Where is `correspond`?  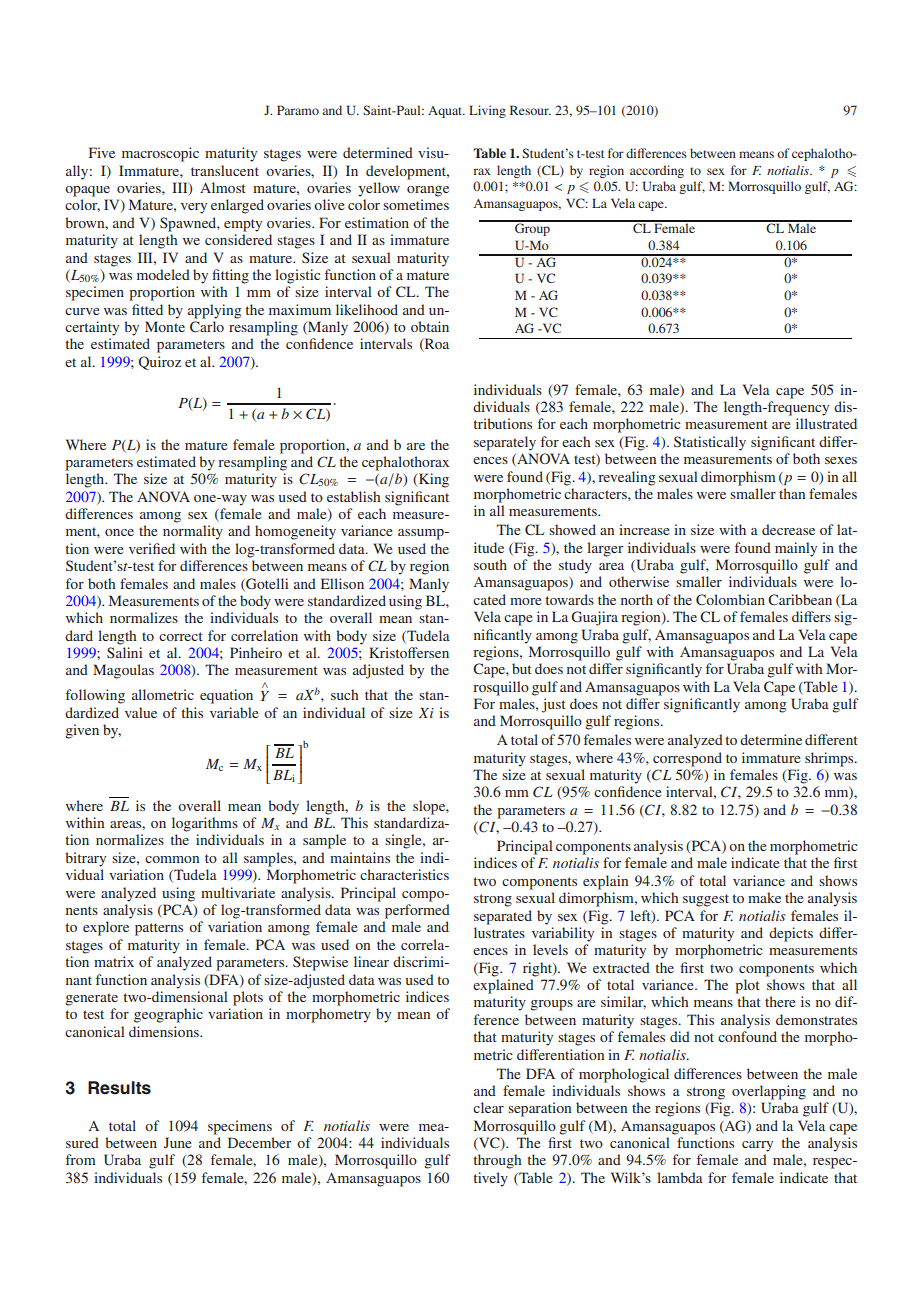
correspond is located at coordinates (687, 759).
